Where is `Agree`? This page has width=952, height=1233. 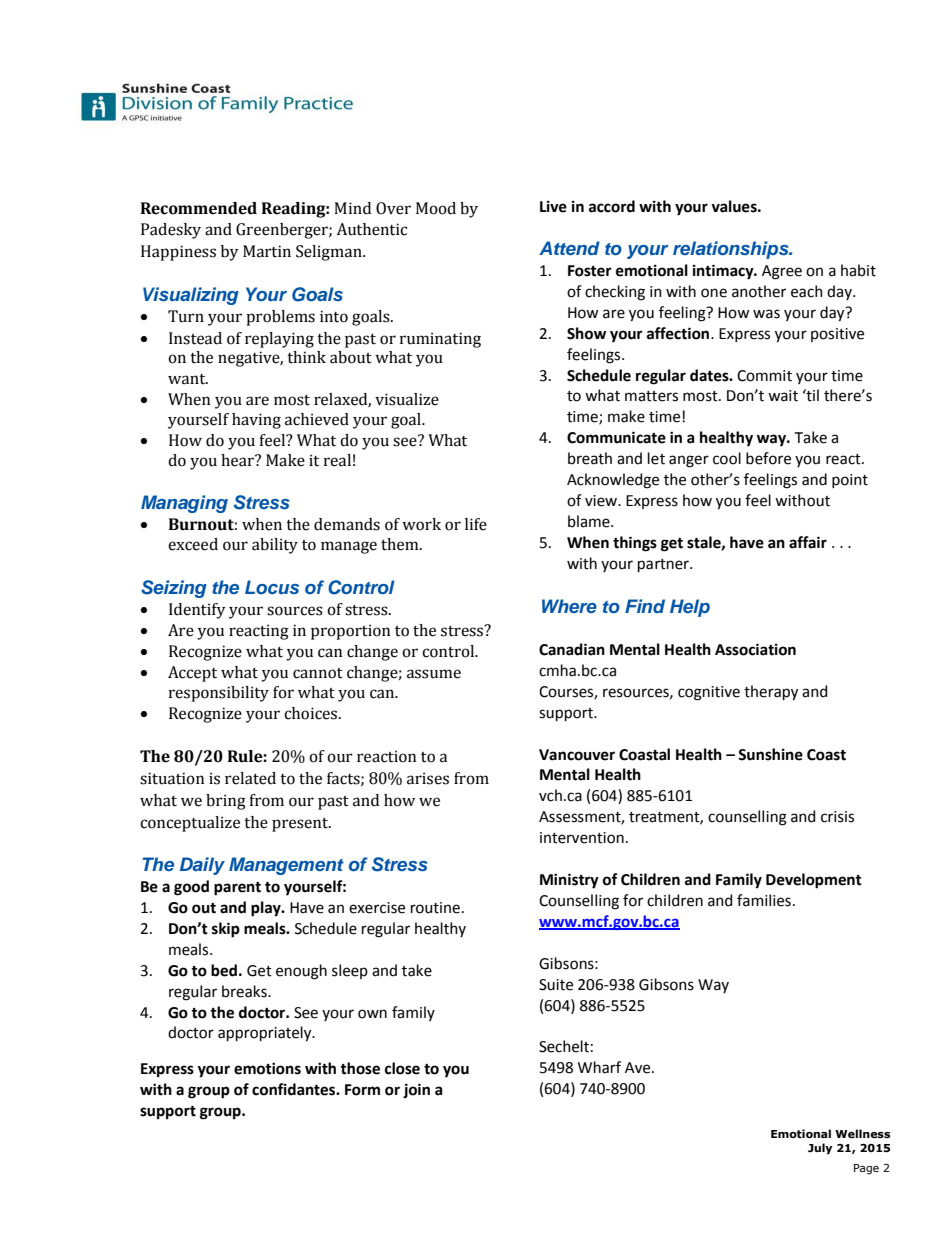
Agree is located at coordinates (782, 272).
